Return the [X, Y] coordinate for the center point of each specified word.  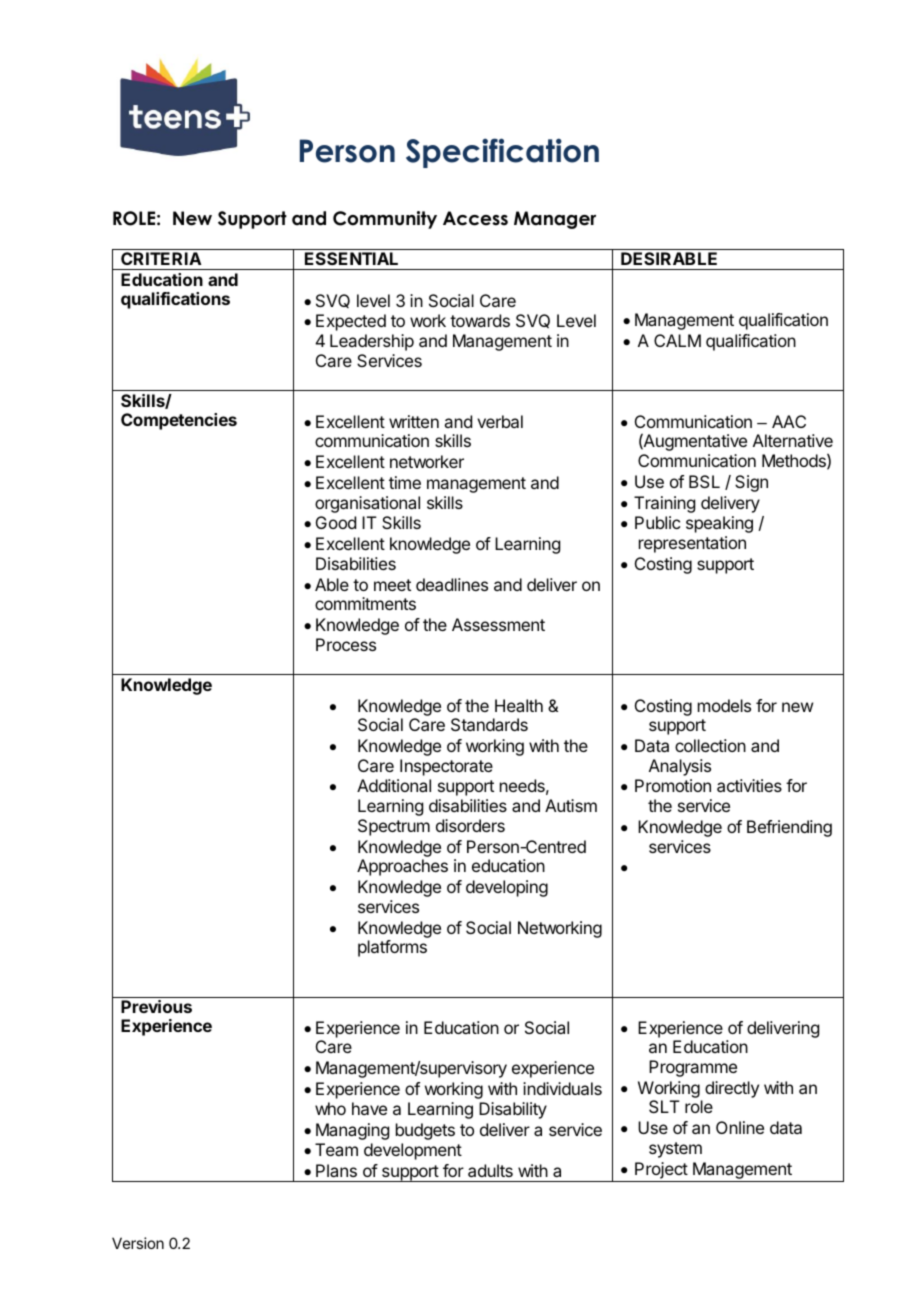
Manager [555, 220]
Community [385, 220]
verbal [500, 421]
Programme [693, 1068]
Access [475, 218]
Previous [156, 1006]
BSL [704, 481]
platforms [392, 948]
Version [138, 1243]
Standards [489, 724]
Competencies [179, 421]
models [724, 705]
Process [346, 644]
